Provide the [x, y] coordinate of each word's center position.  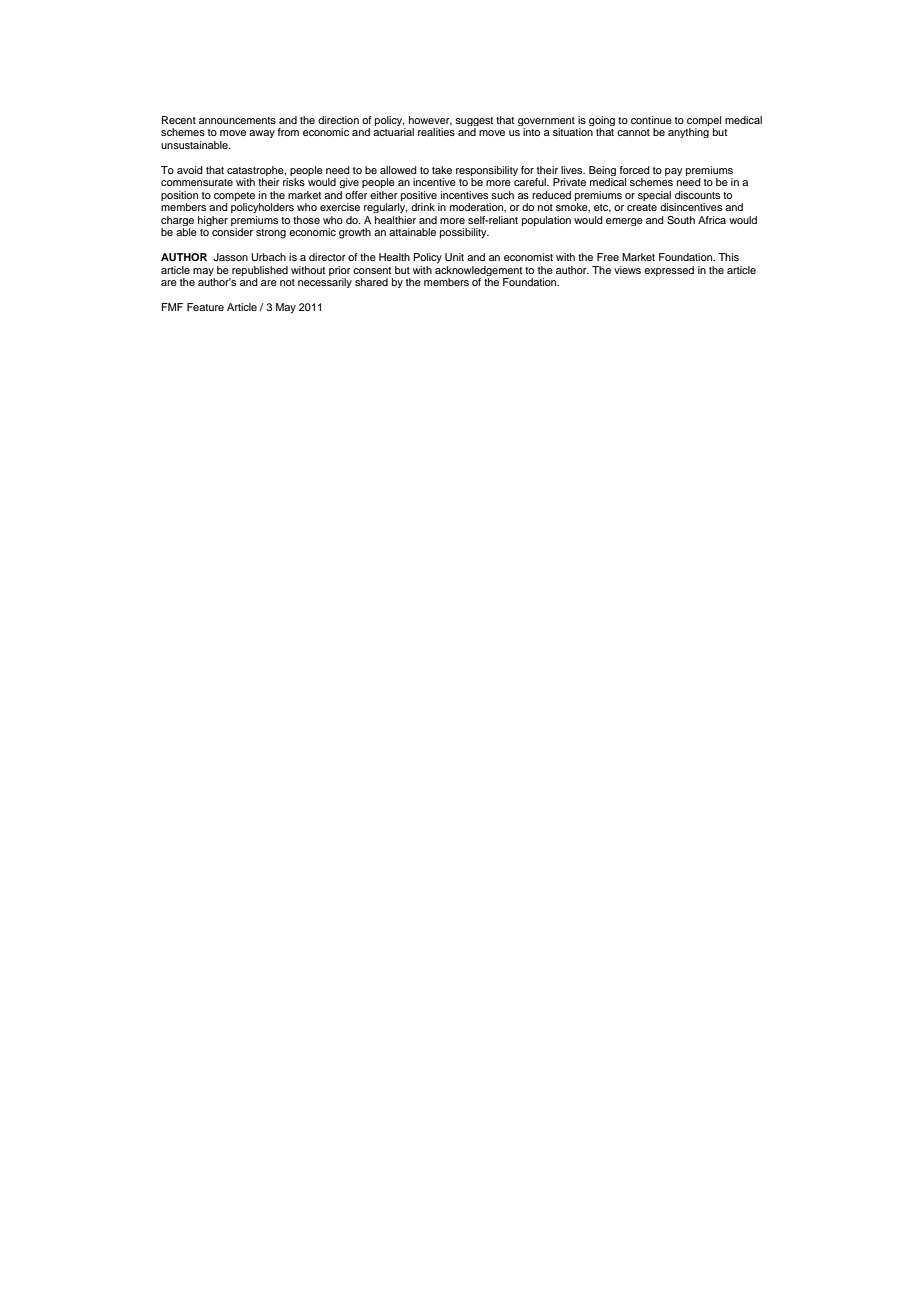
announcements [237, 120]
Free [608, 257]
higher [213, 221]
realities [436, 132]
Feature [205, 307]
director [327, 257]
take [442, 170]
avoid [190, 170]
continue [651, 120]
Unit [454, 257]
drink [423, 207]
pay [674, 172]
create [642, 207]
